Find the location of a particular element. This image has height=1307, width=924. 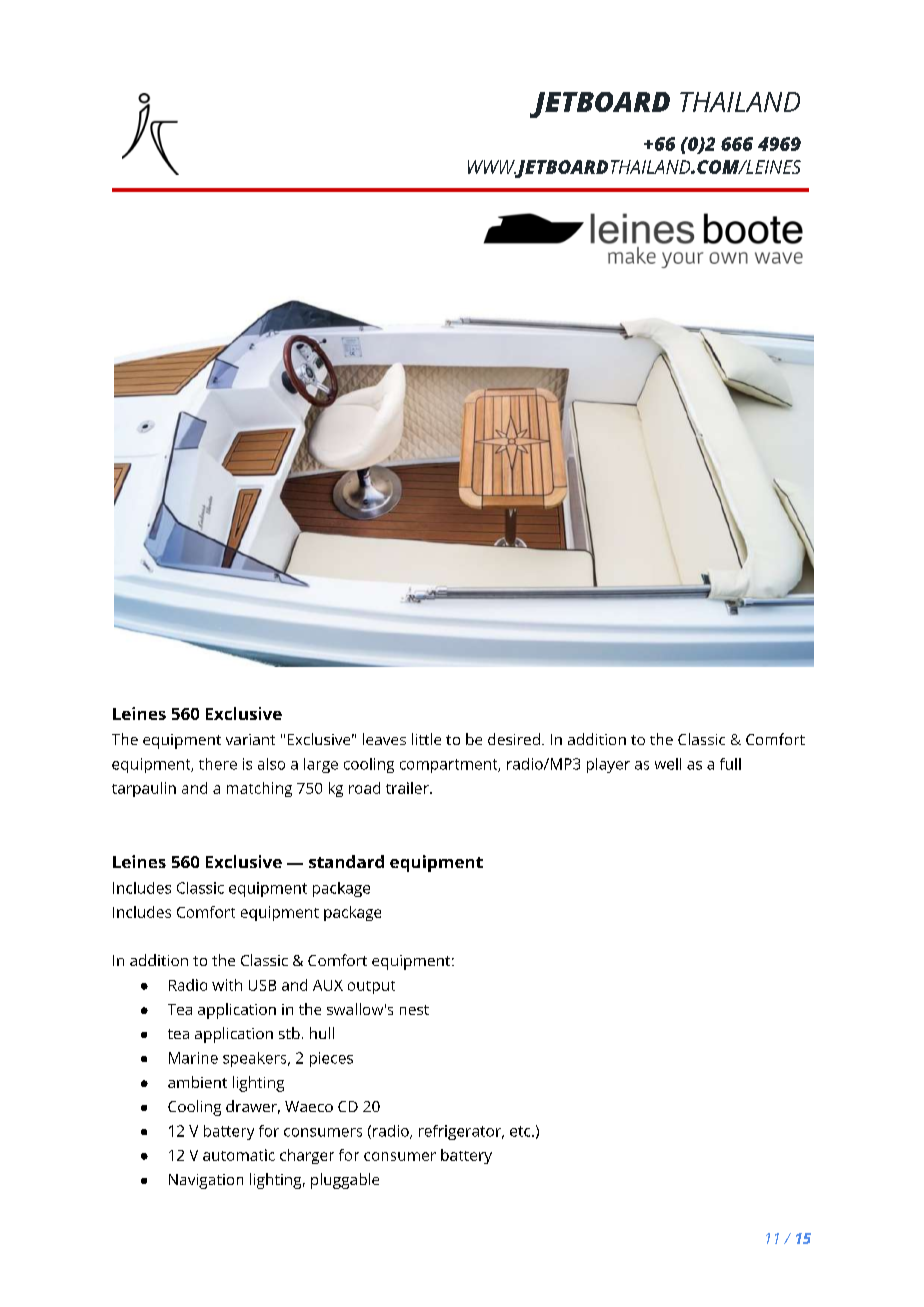

player is located at coordinates (608, 765).
